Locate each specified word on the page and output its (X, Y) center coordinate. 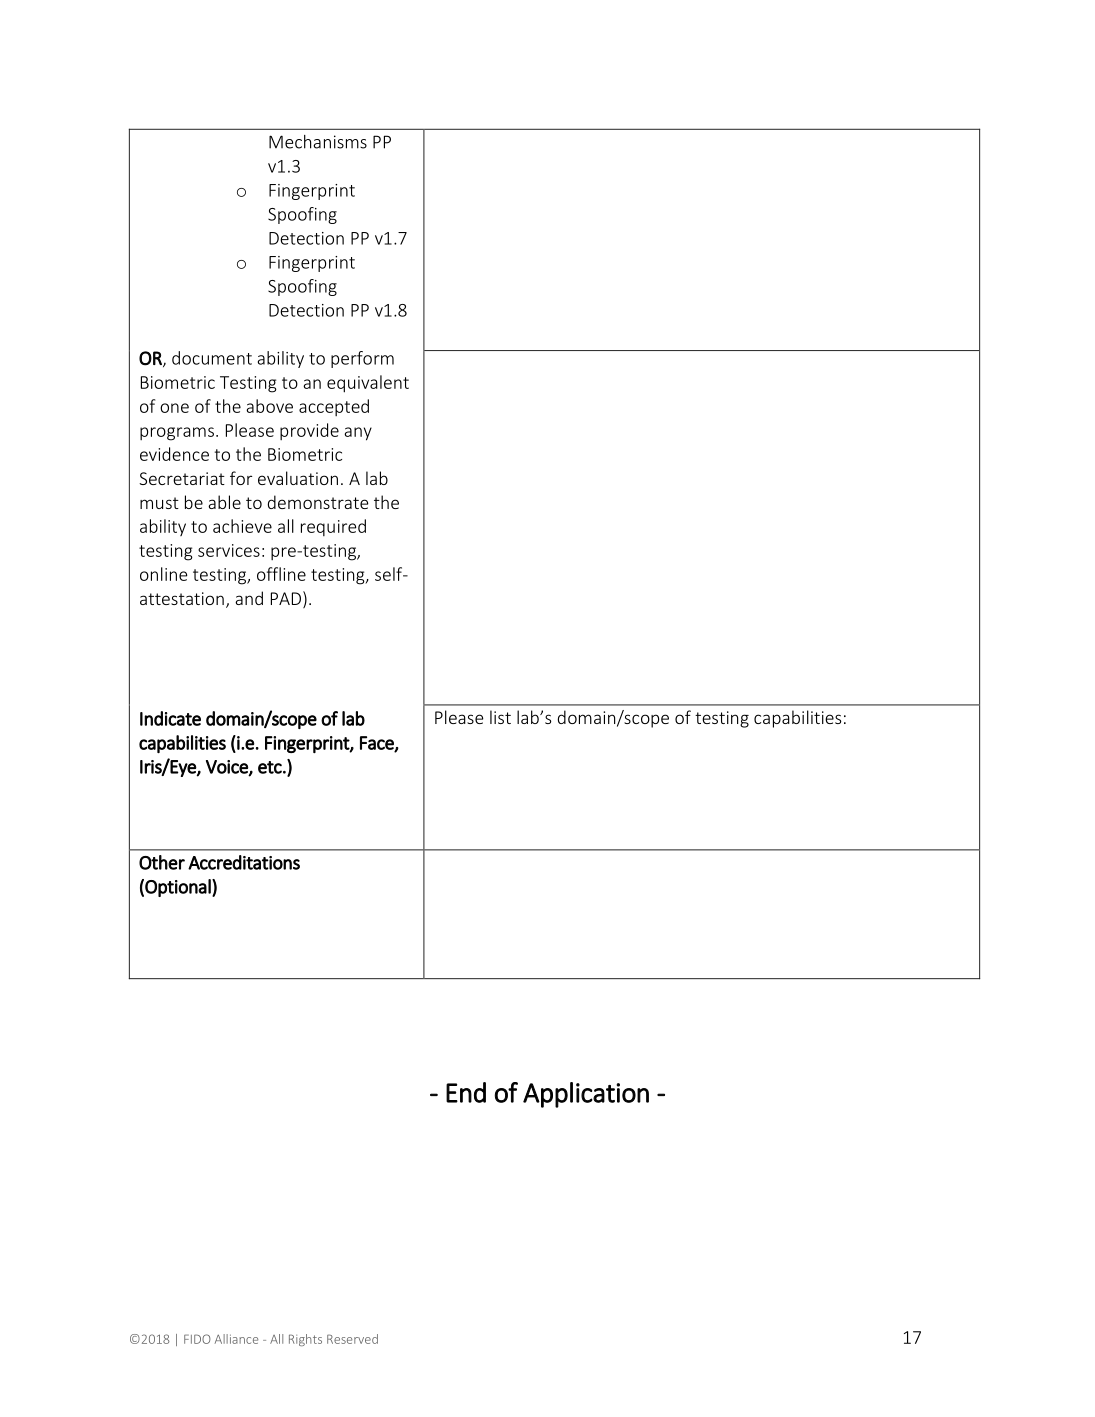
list (500, 717)
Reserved (352, 1339)
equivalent (368, 384)
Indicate (170, 718)
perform (362, 359)
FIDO (197, 1339)
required (333, 527)
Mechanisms (318, 142)
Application (586, 1095)
